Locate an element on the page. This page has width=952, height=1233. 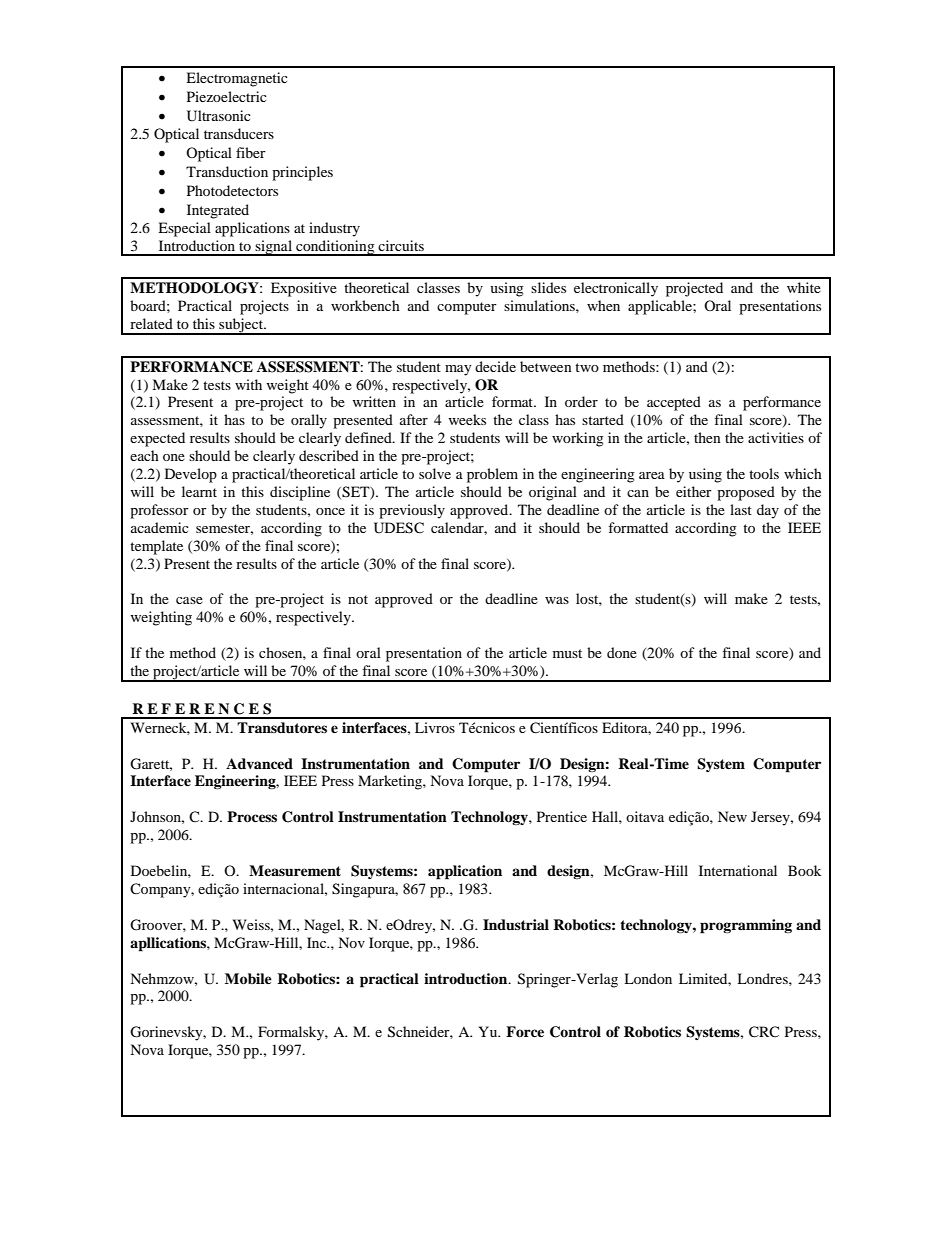
Ultrasonic is located at coordinates (219, 116).
